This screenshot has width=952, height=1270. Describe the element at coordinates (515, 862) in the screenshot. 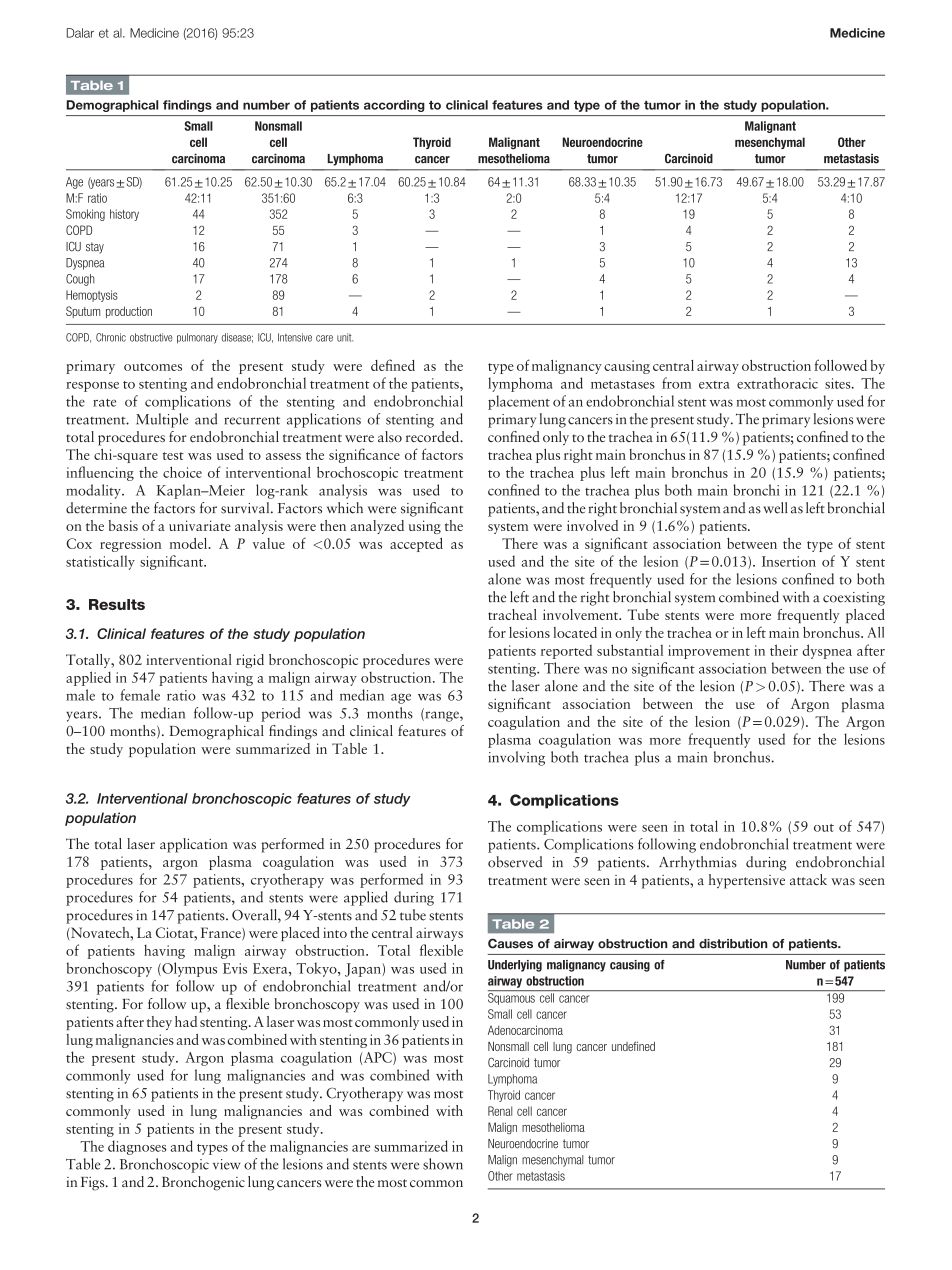

I see `observed` at that location.
